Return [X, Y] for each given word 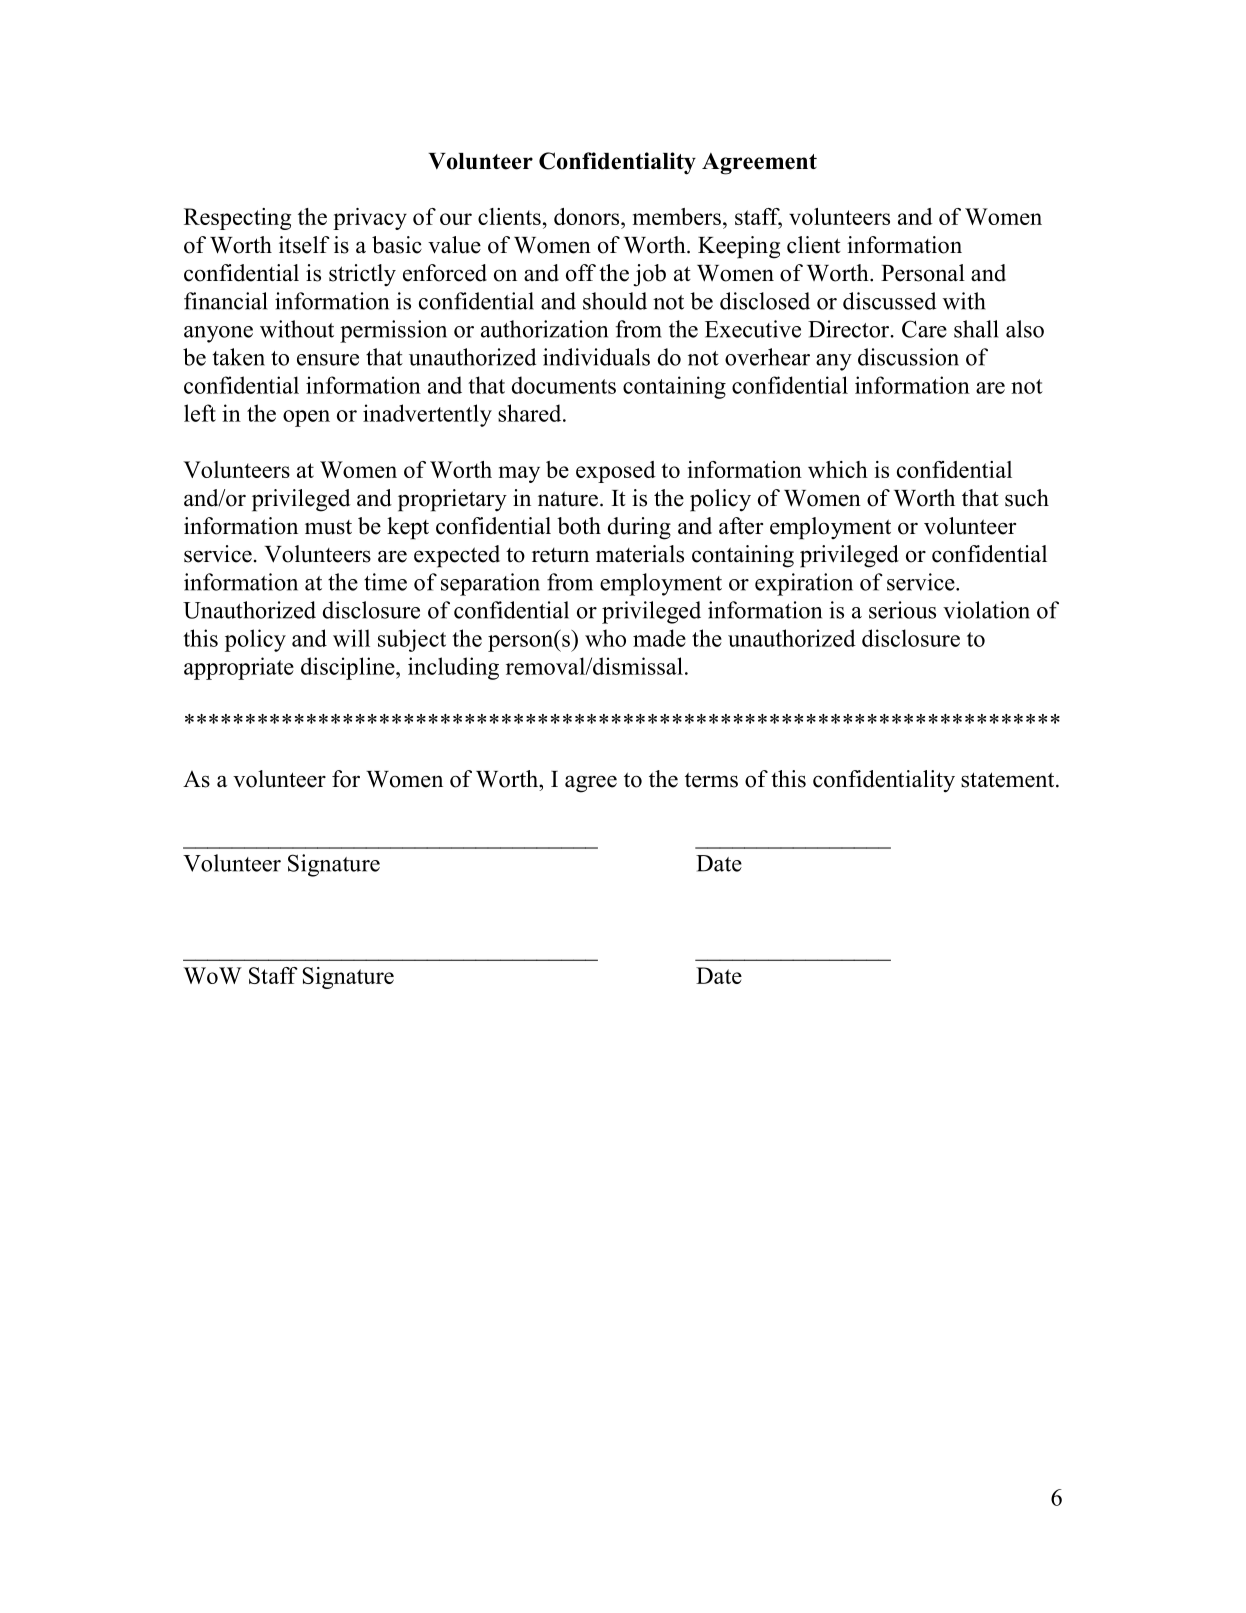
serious [902, 610]
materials [640, 554]
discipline [349, 668]
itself [304, 245]
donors [588, 216]
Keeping [739, 247]
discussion [908, 357]
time [385, 582]
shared [531, 413]
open [306, 418]
